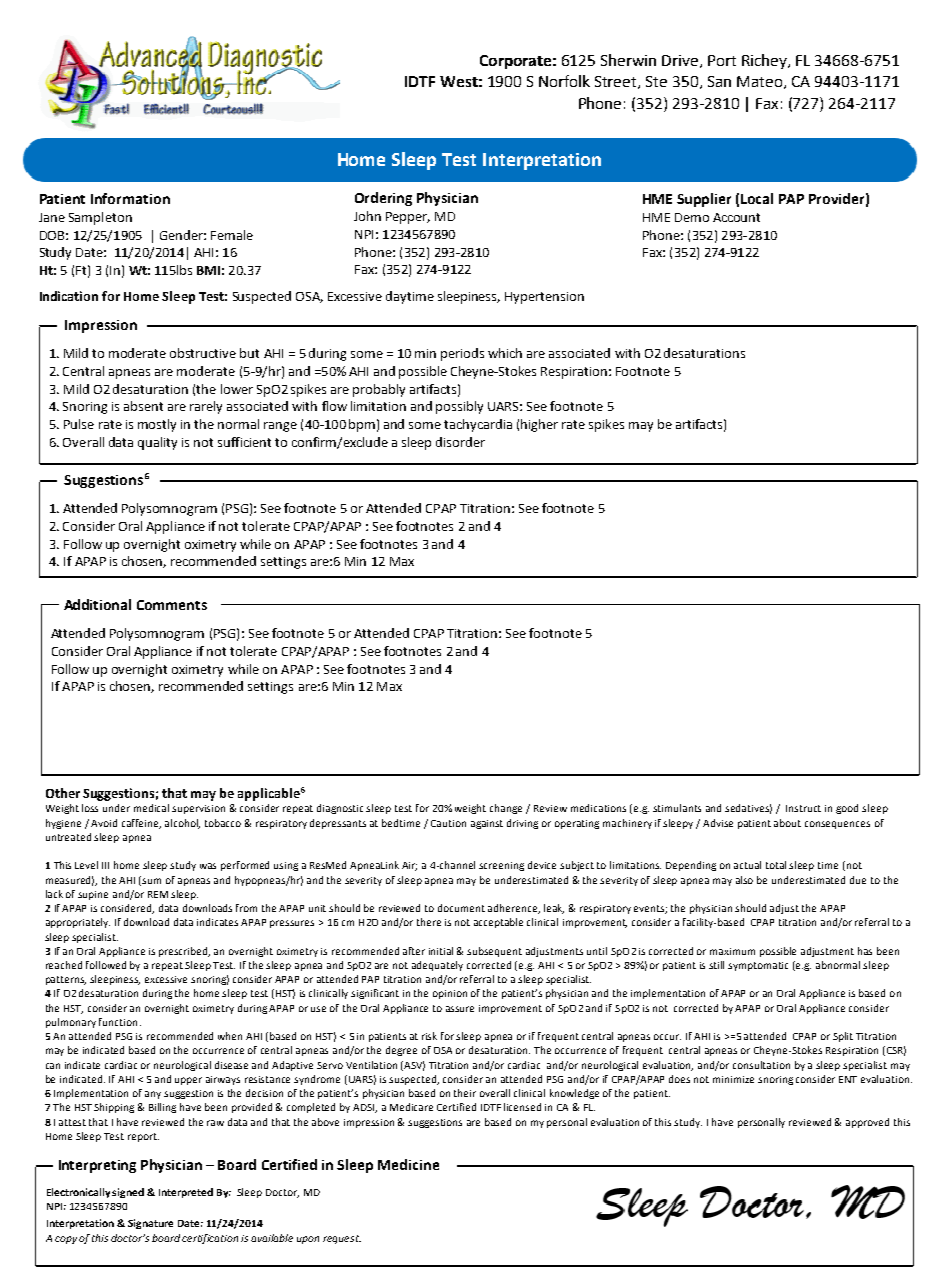  What do you see at coordinates (803, 808) in the document?
I see `Instruct` at bounding box center [803, 808].
